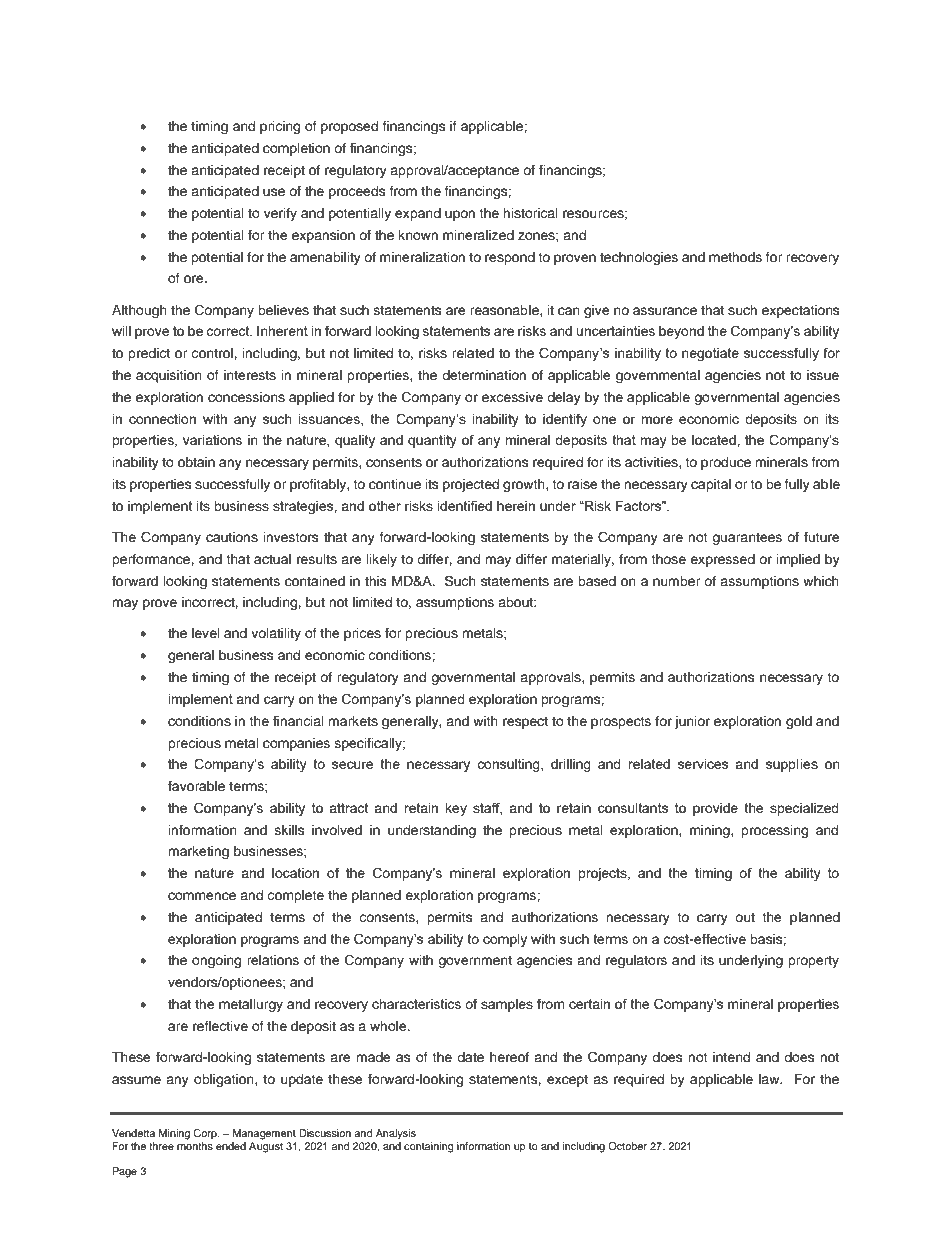  What do you see at coordinates (735, 257) in the image?
I see `methods` at bounding box center [735, 257].
